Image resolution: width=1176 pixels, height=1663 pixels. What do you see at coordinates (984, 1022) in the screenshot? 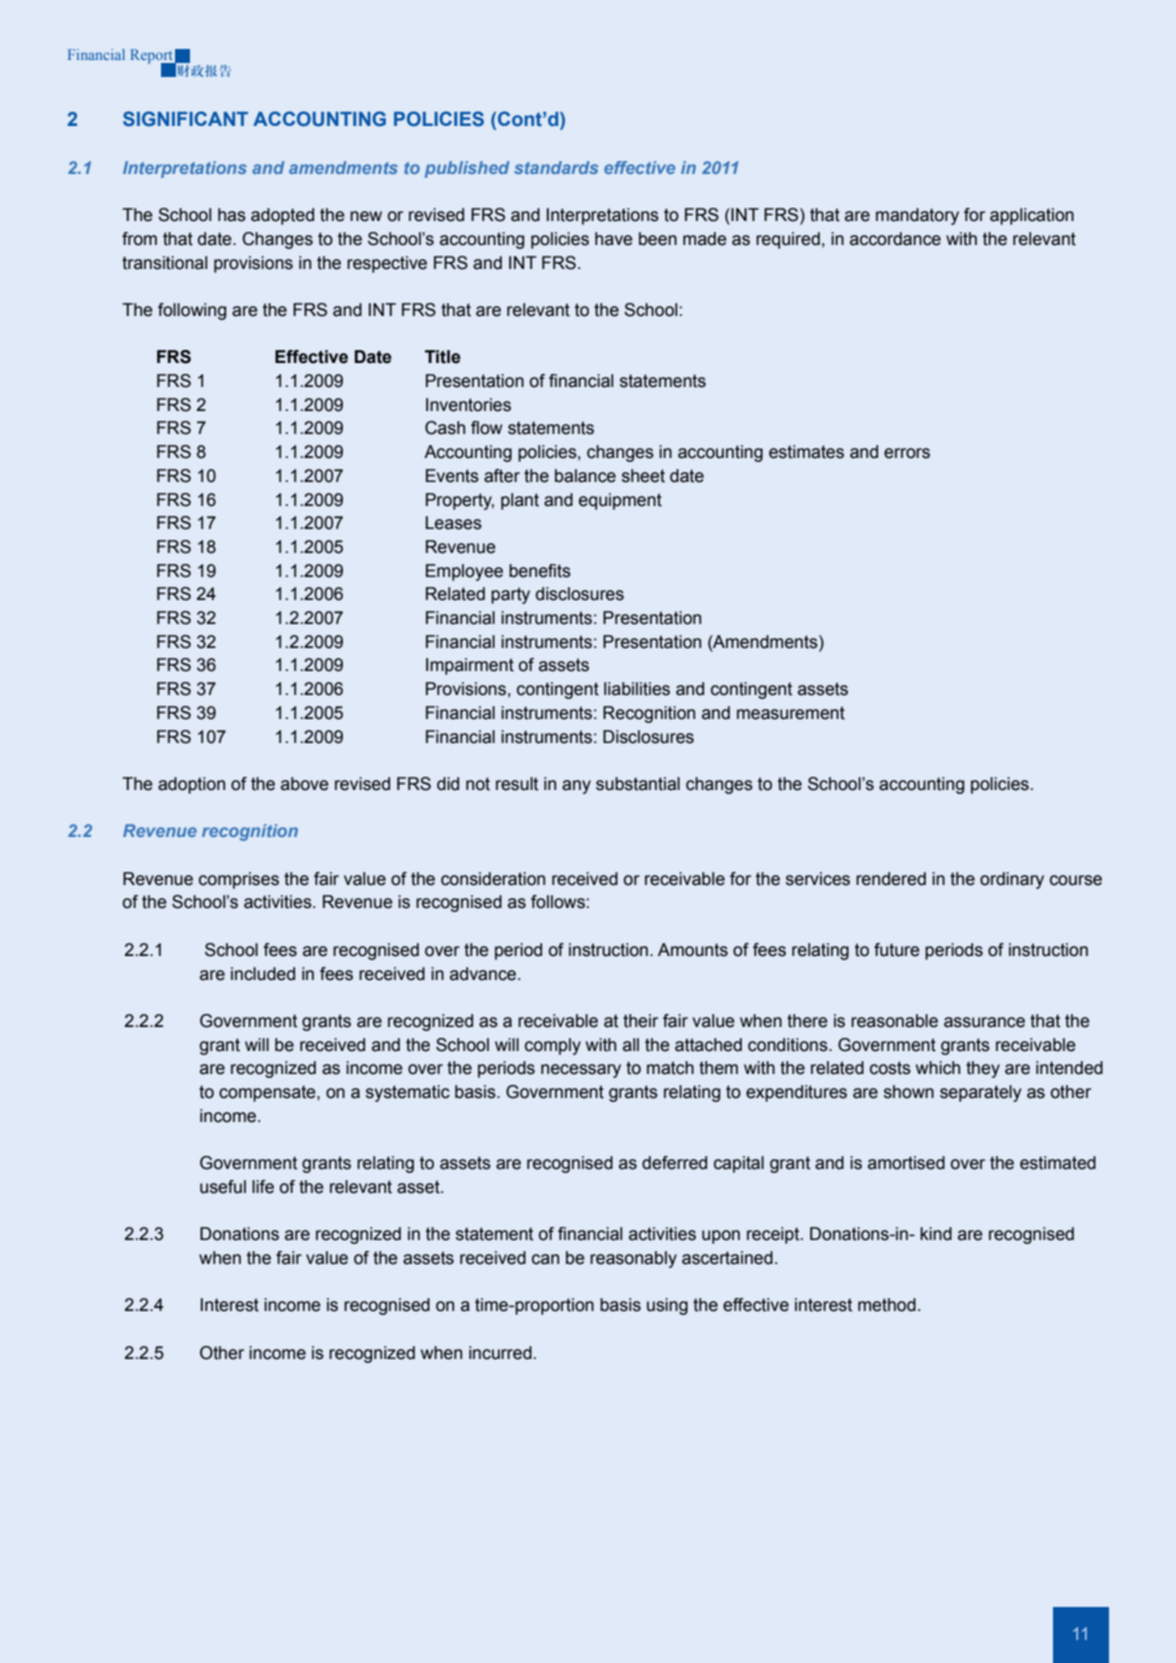
I see `assurance` at bounding box center [984, 1022].
